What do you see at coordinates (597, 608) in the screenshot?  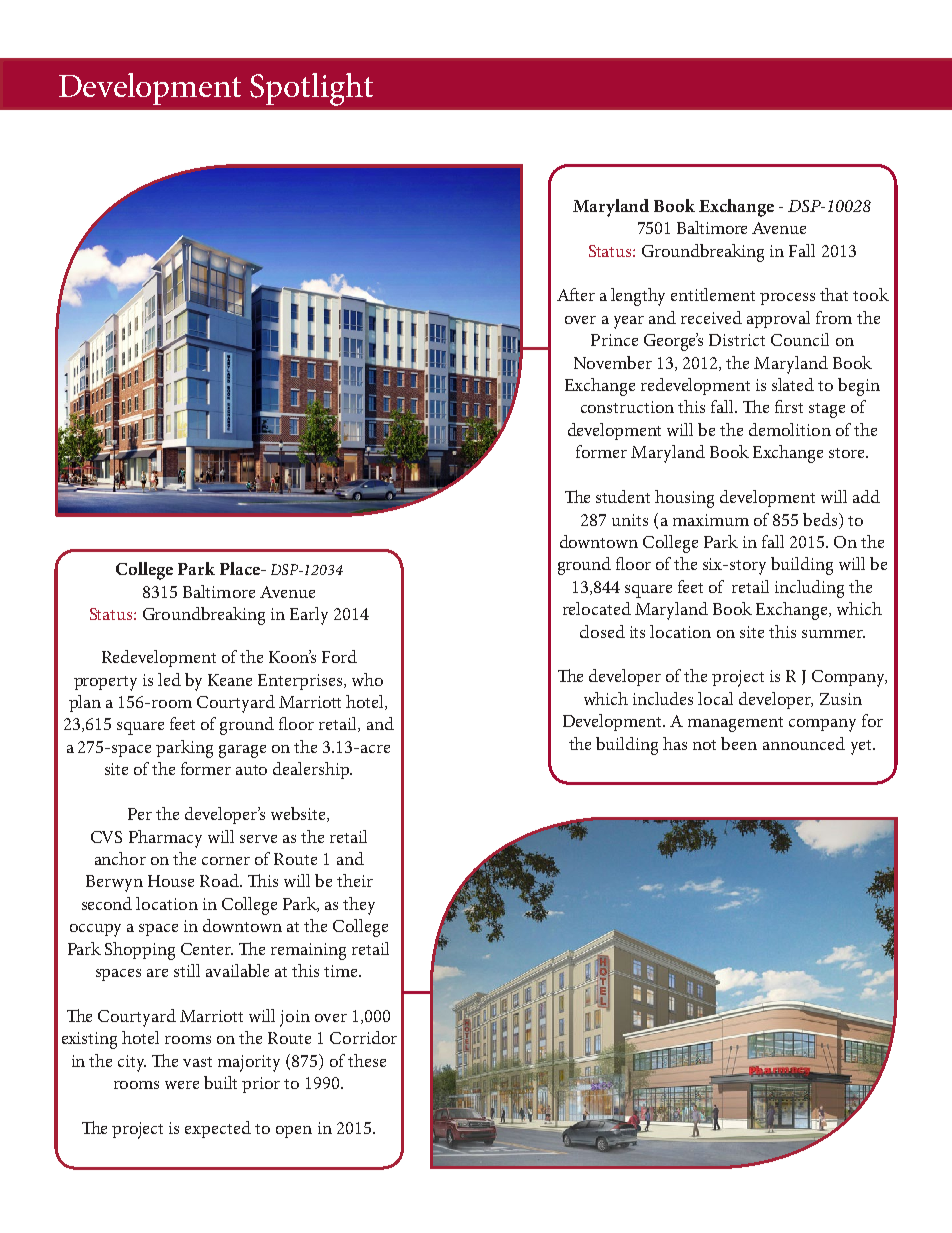 I see `relocated` at bounding box center [597, 608].
